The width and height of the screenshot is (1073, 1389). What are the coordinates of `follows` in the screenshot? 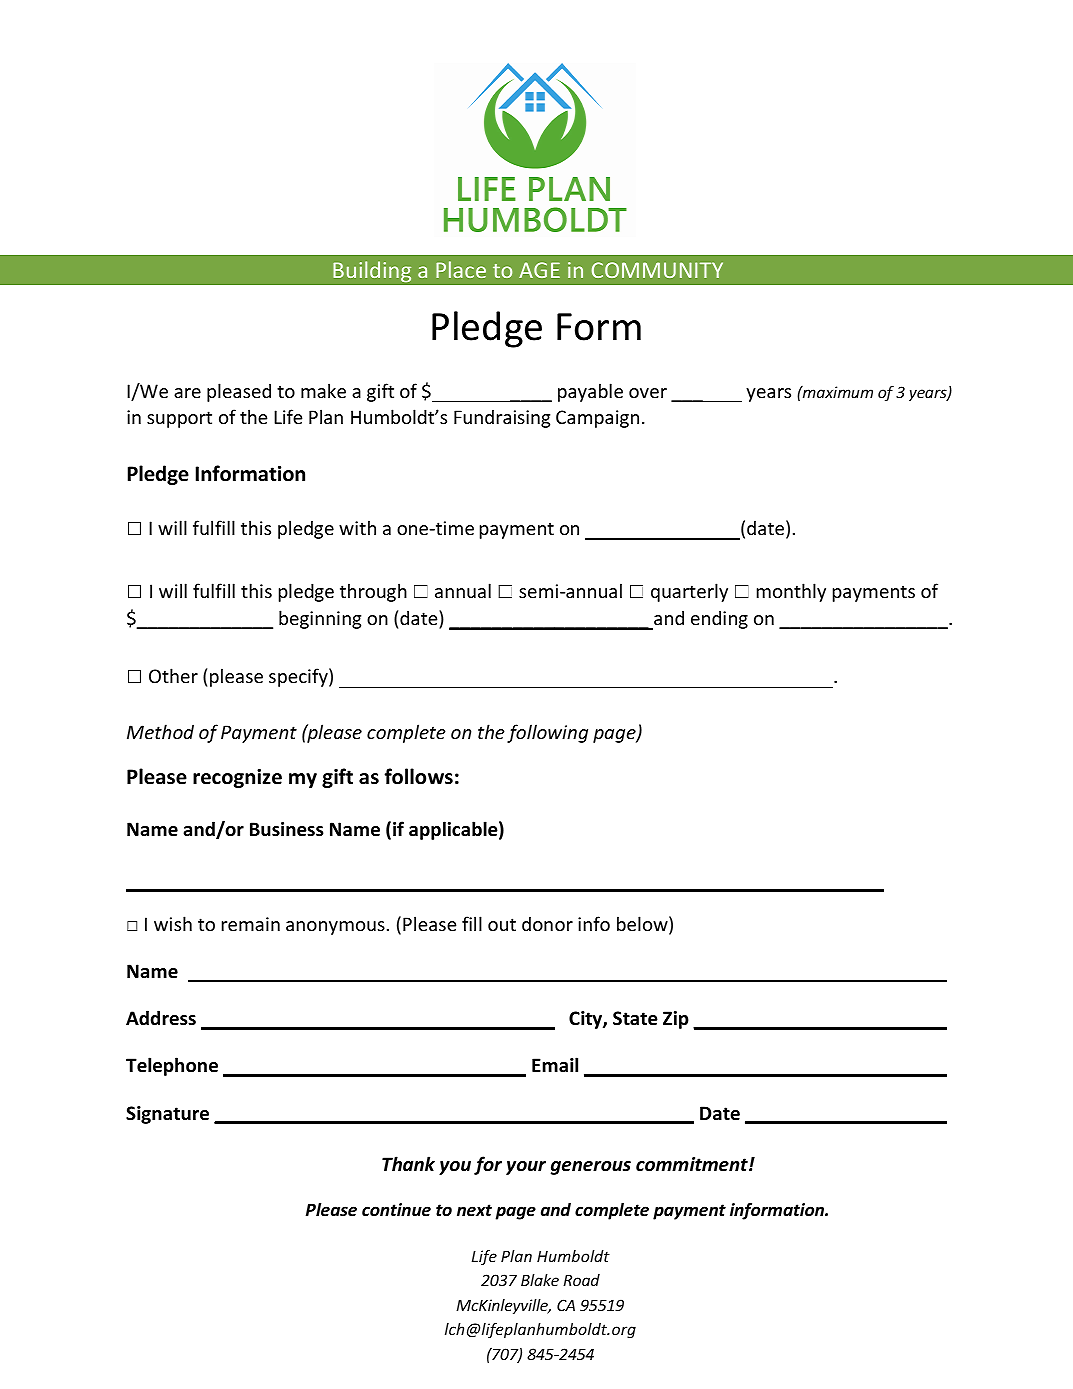 It's located at (418, 776).
